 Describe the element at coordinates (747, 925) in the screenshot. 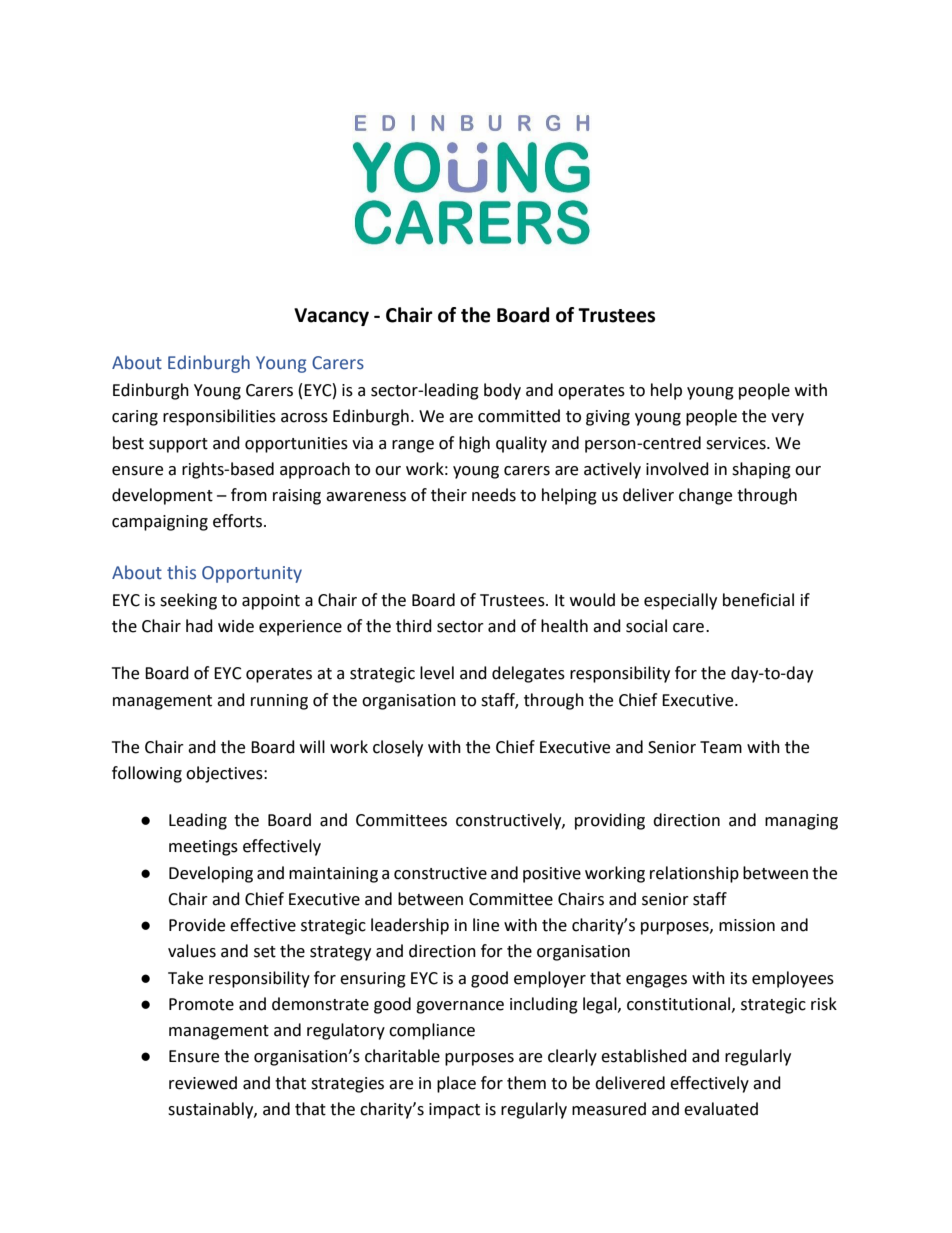

I see `mission` at that location.
